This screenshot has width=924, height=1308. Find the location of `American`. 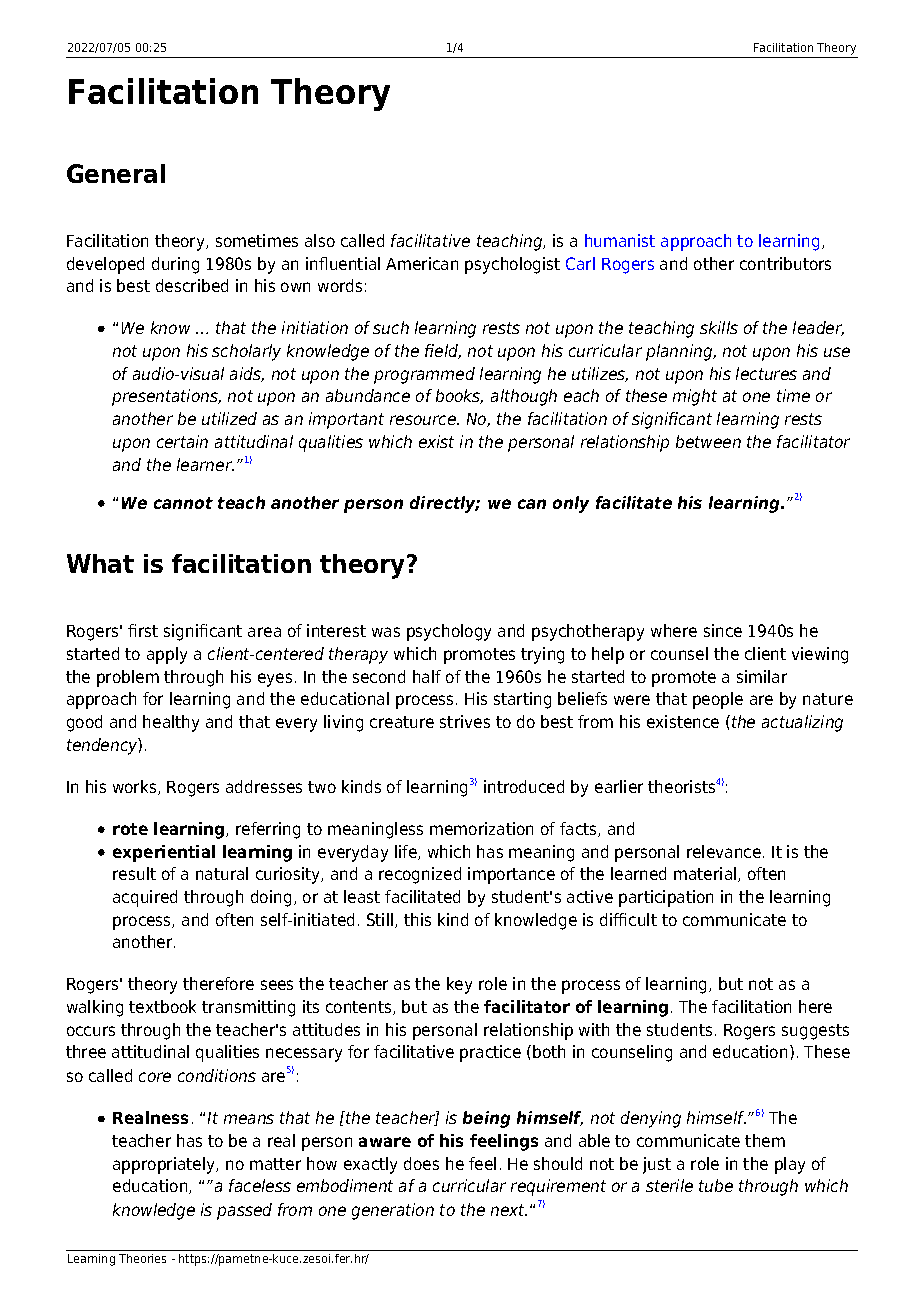

American is located at coordinates (422, 263).
